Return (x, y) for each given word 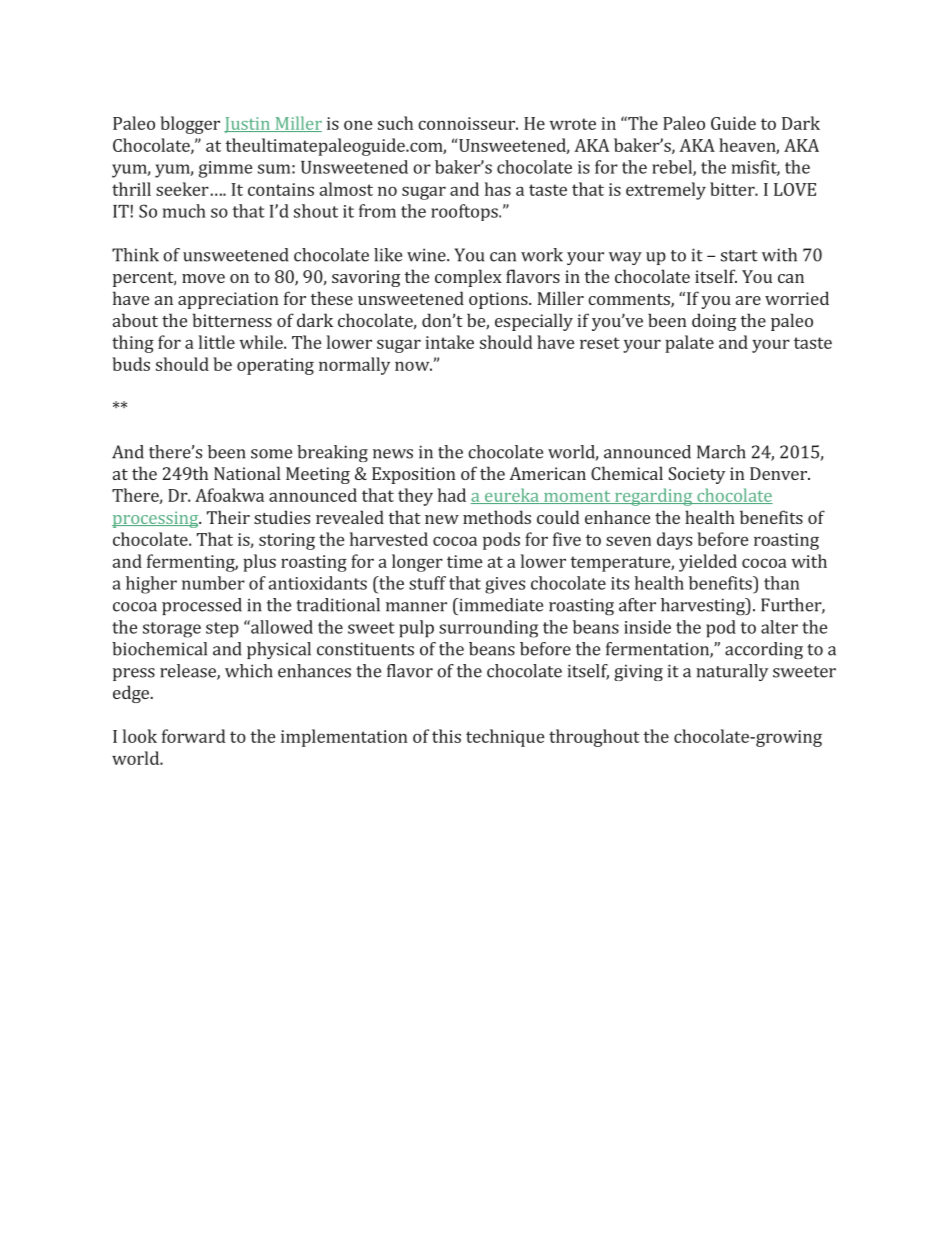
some (271, 454)
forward (194, 736)
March (721, 452)
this (446, 736)
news (393, 454)
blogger (190, 125)
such (395, 123)
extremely (666, 191)
